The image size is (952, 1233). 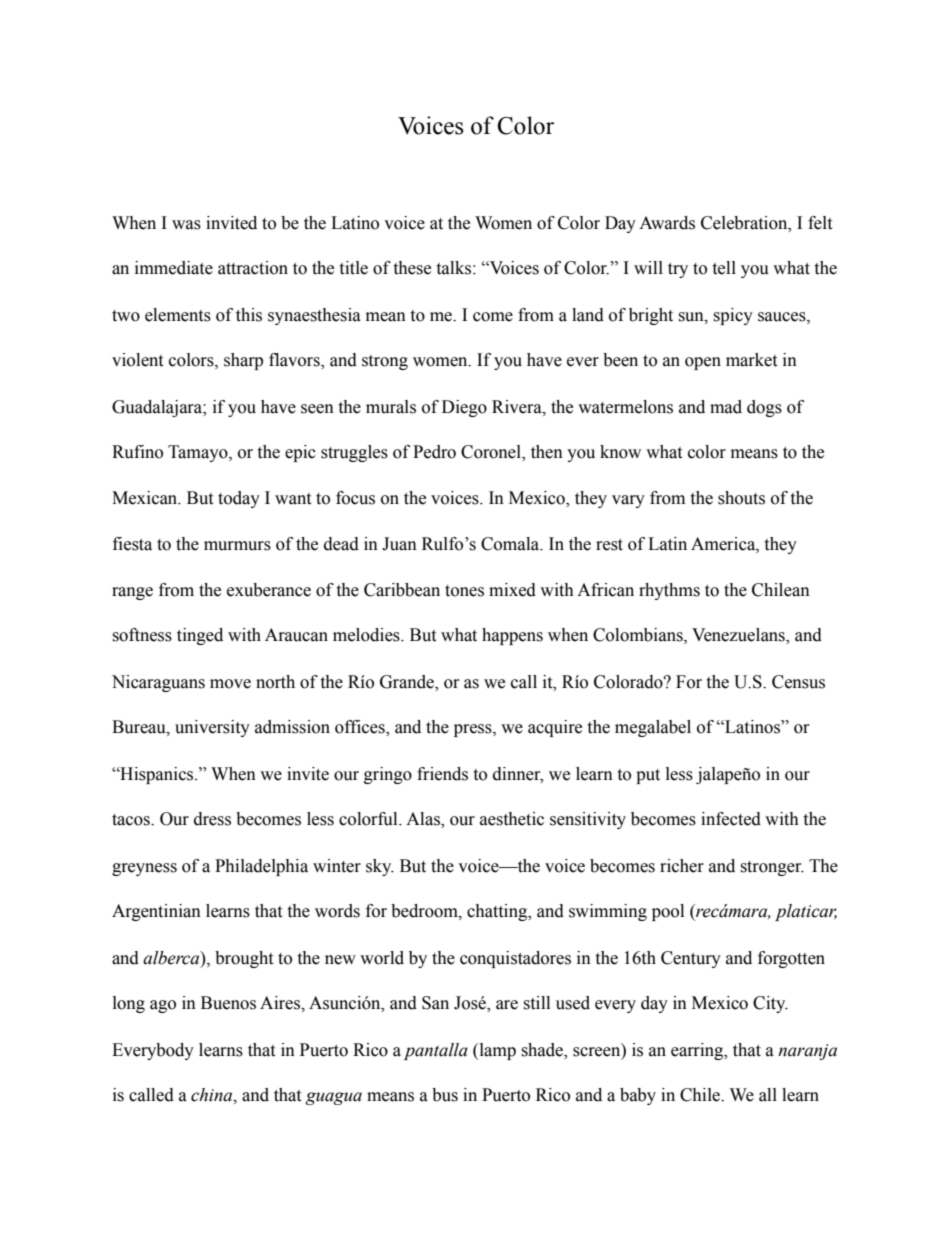 What do you see at coordinates (498, 912) in the document?
I see `chatting` at bounding box center [498, 912].
